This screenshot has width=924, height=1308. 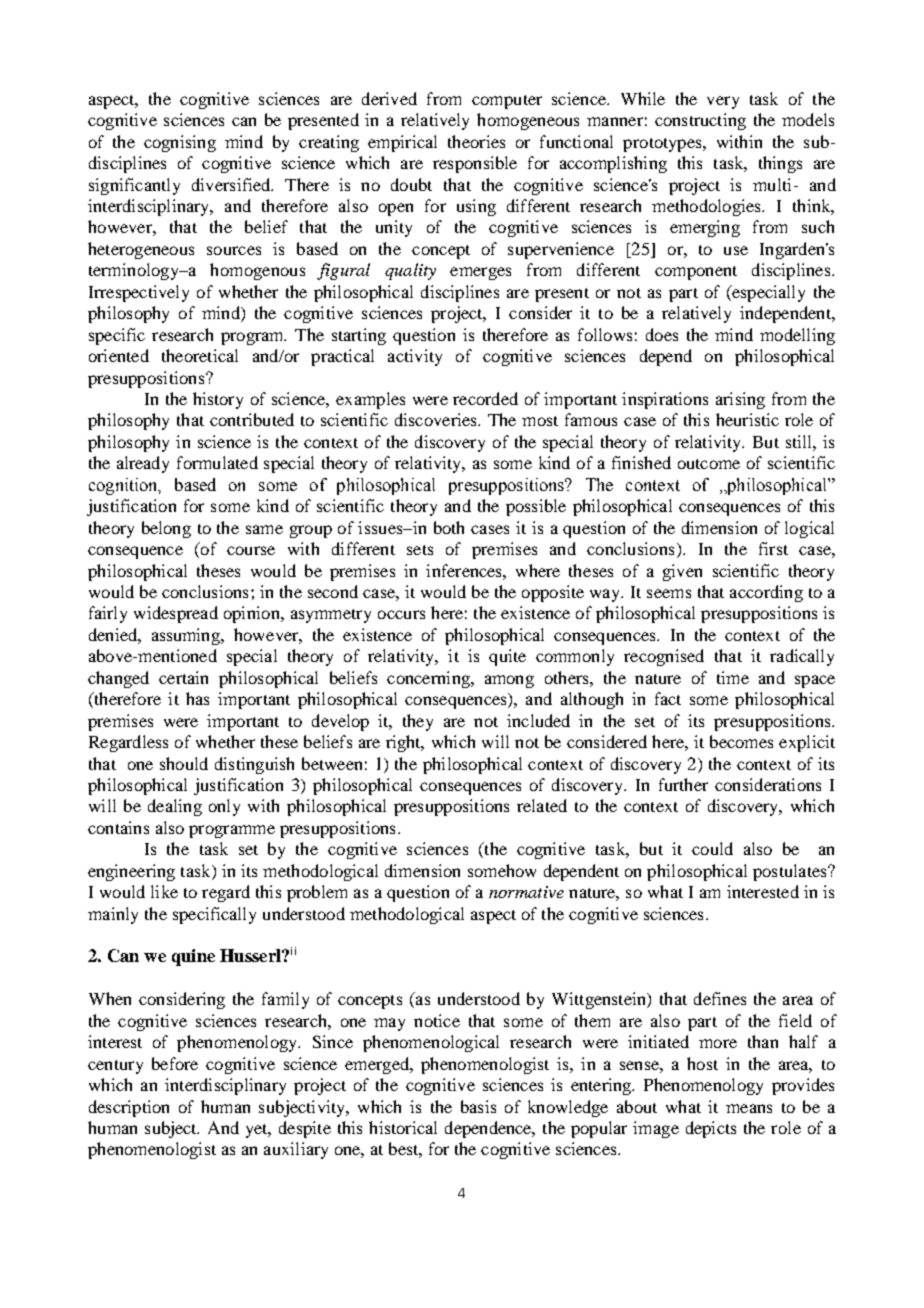 What do you see at coordinates (175, 807) in the screenshot?
I see `dealing` at bounding box center [175, 807].
